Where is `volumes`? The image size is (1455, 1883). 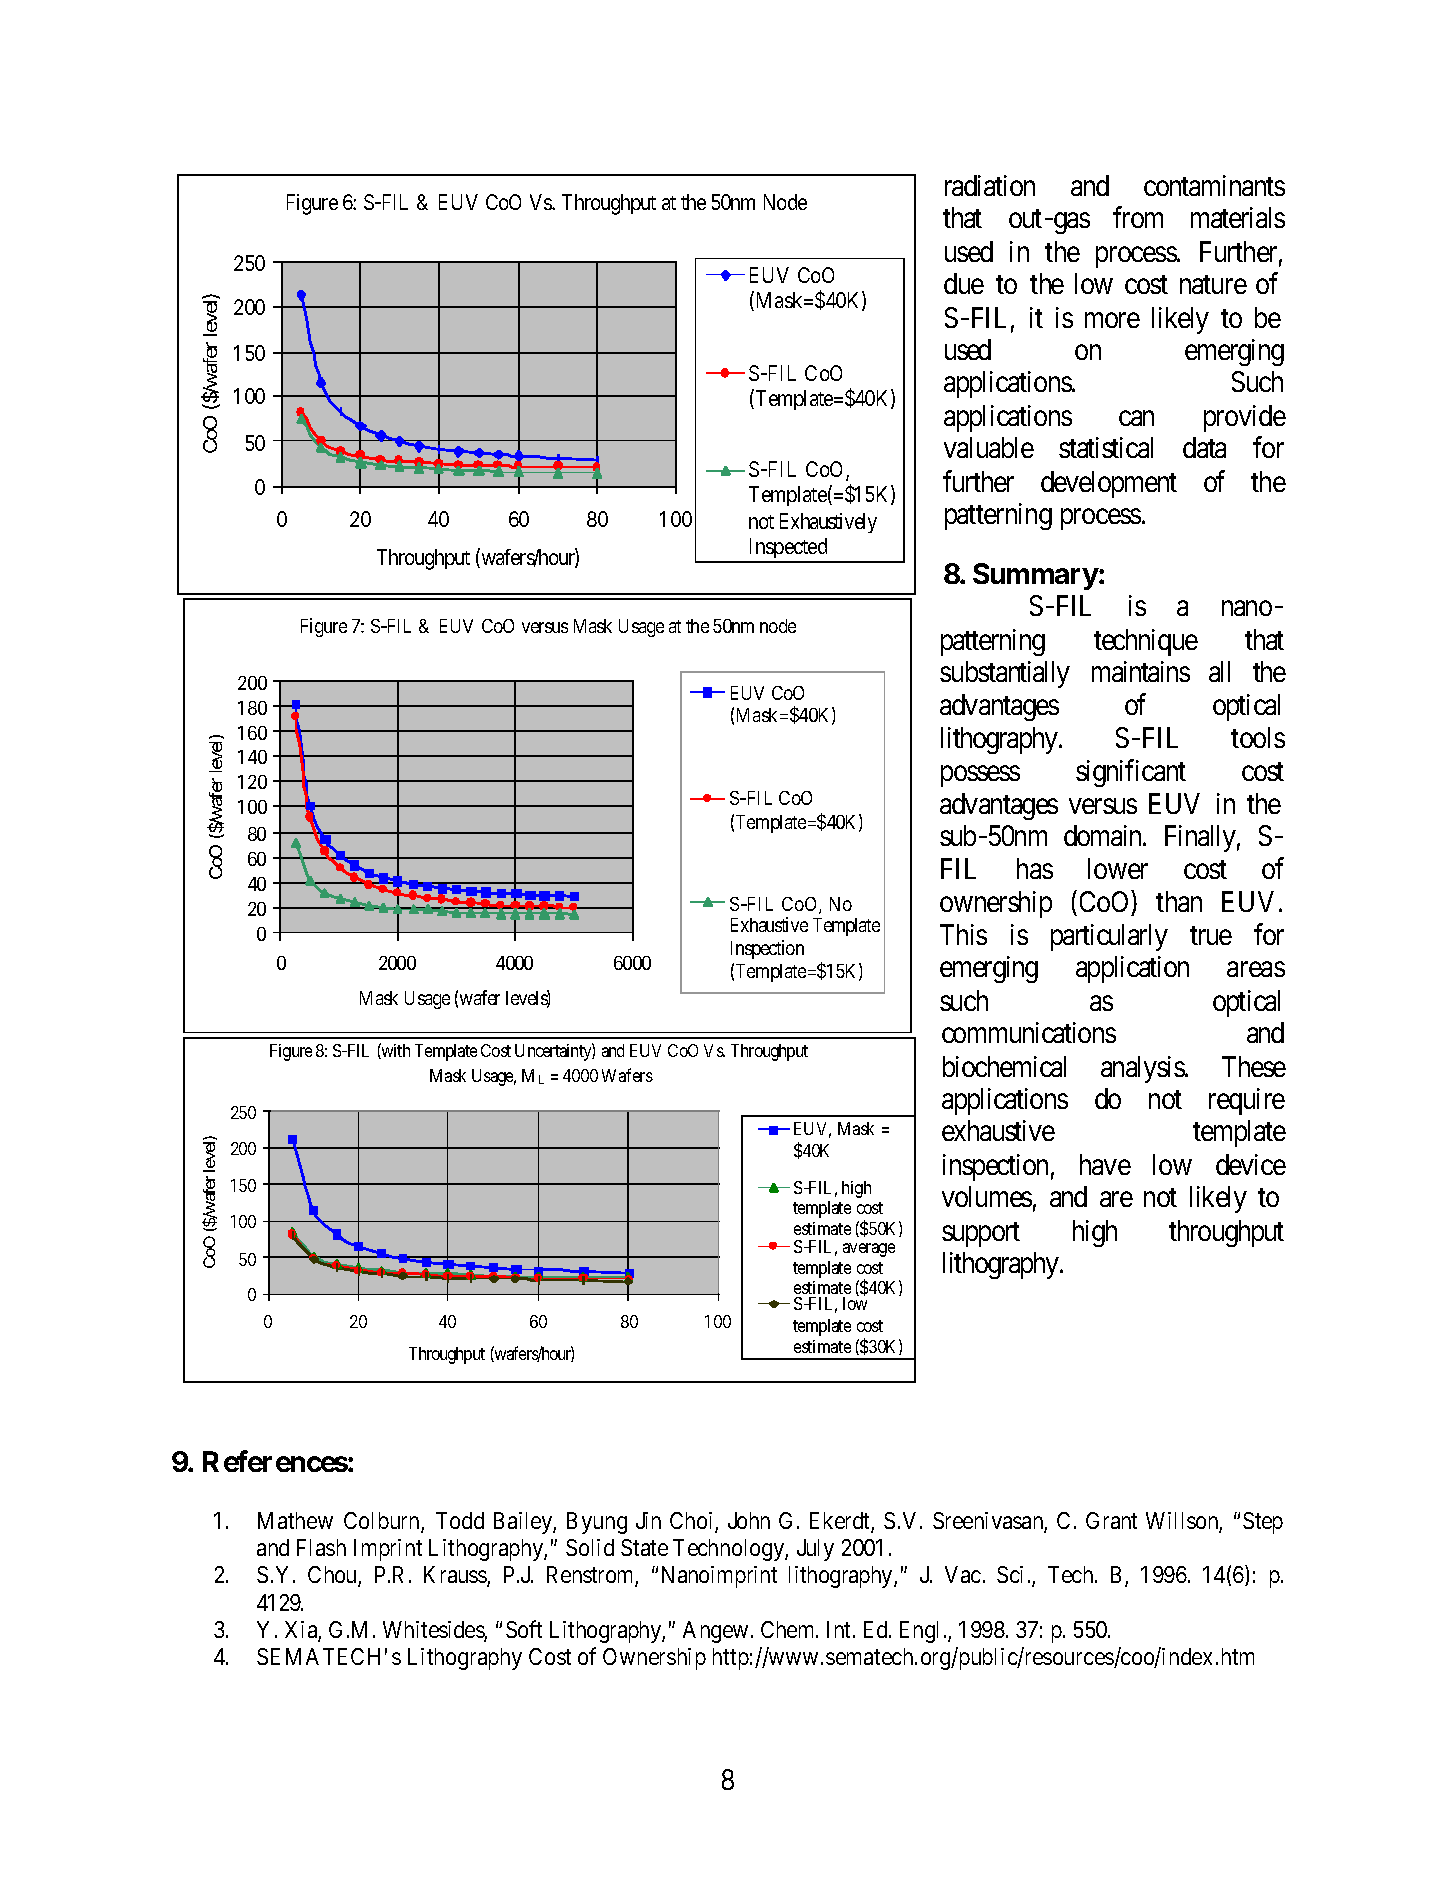
volumes is located at coordinates (987, 1196).
